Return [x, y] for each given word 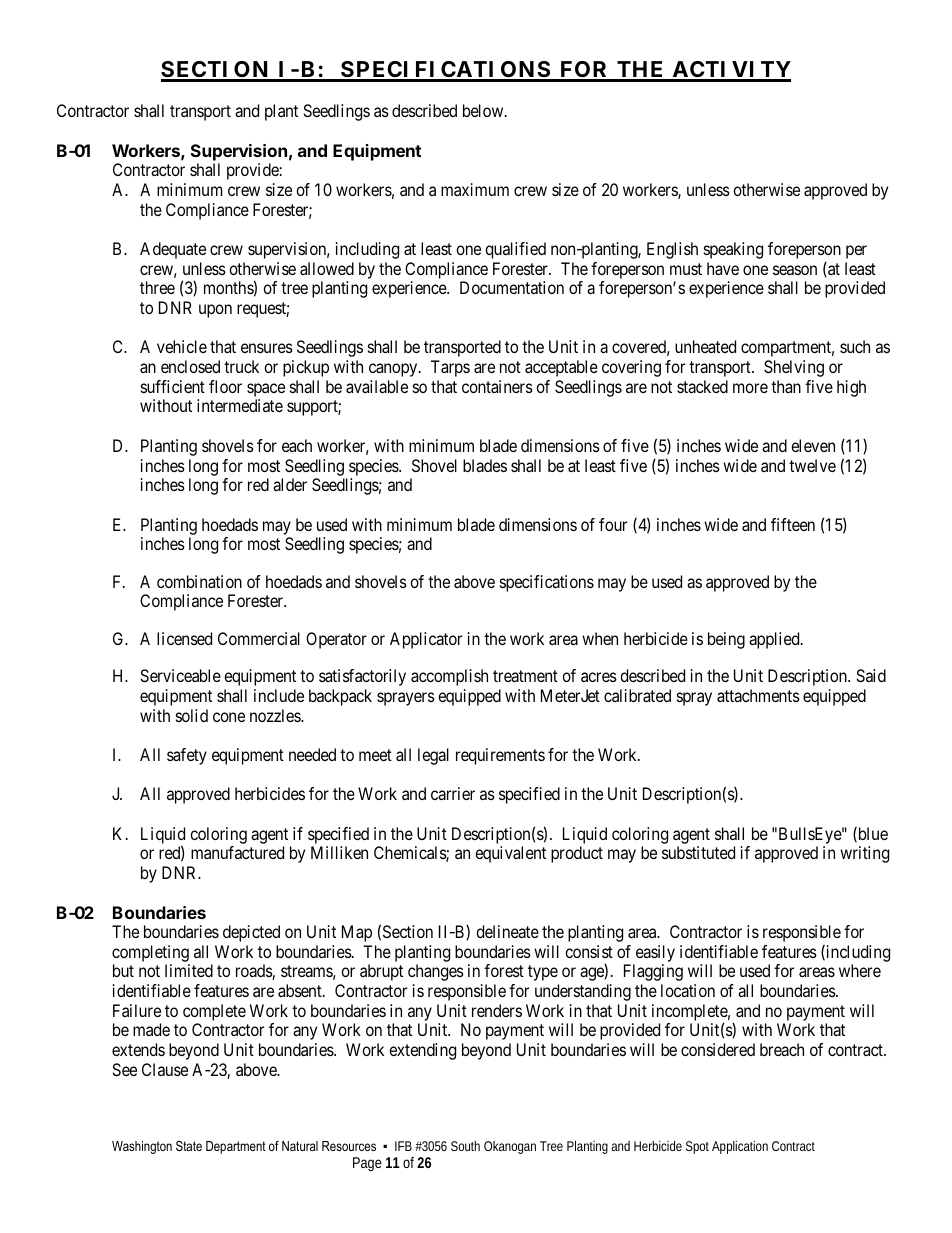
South [465, 1146]
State [189, 1146]
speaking [733, 250]
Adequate [173, 250]
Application [740, 1147]
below [484, 110]
